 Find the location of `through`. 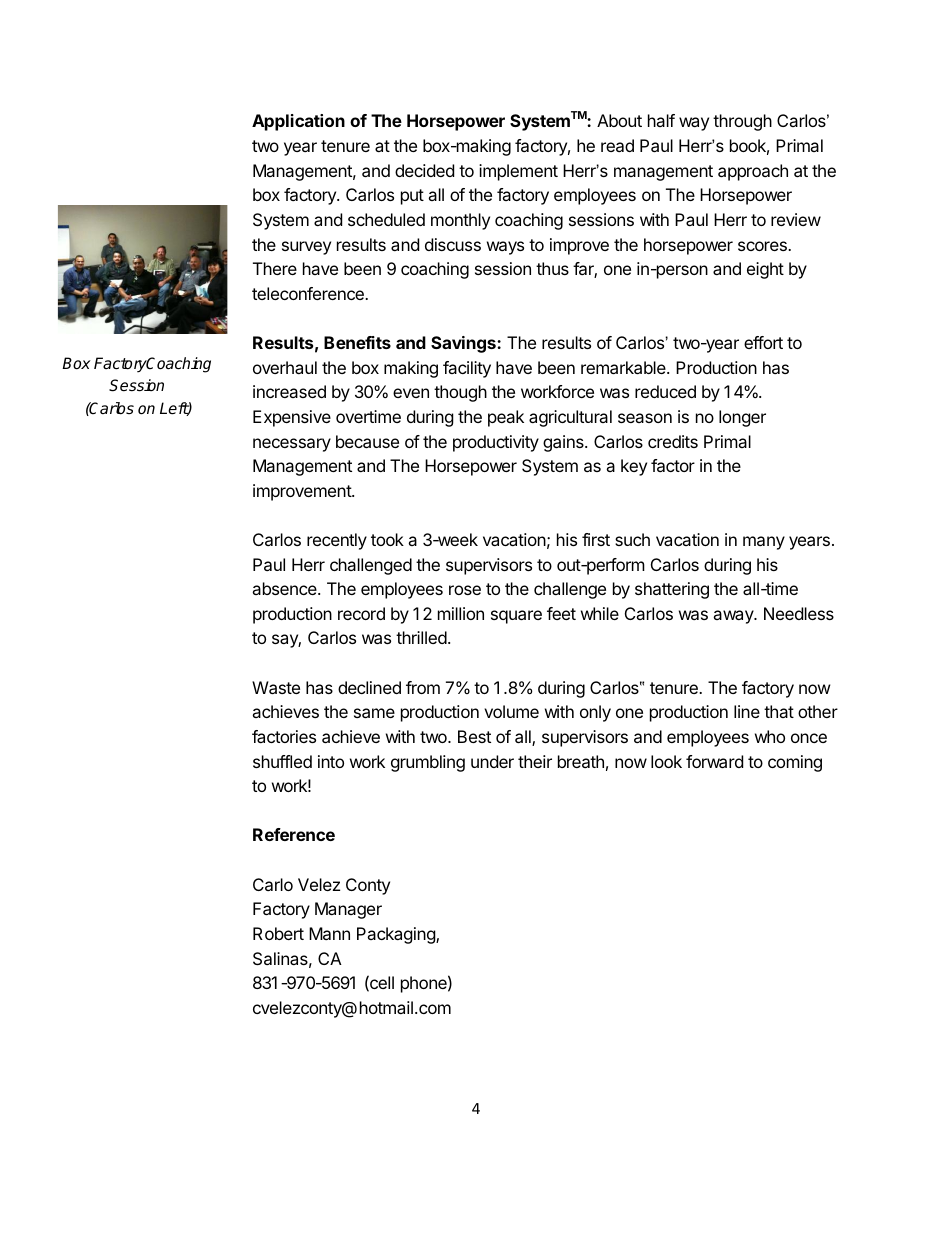

through is located at coordinates (742, 122).
